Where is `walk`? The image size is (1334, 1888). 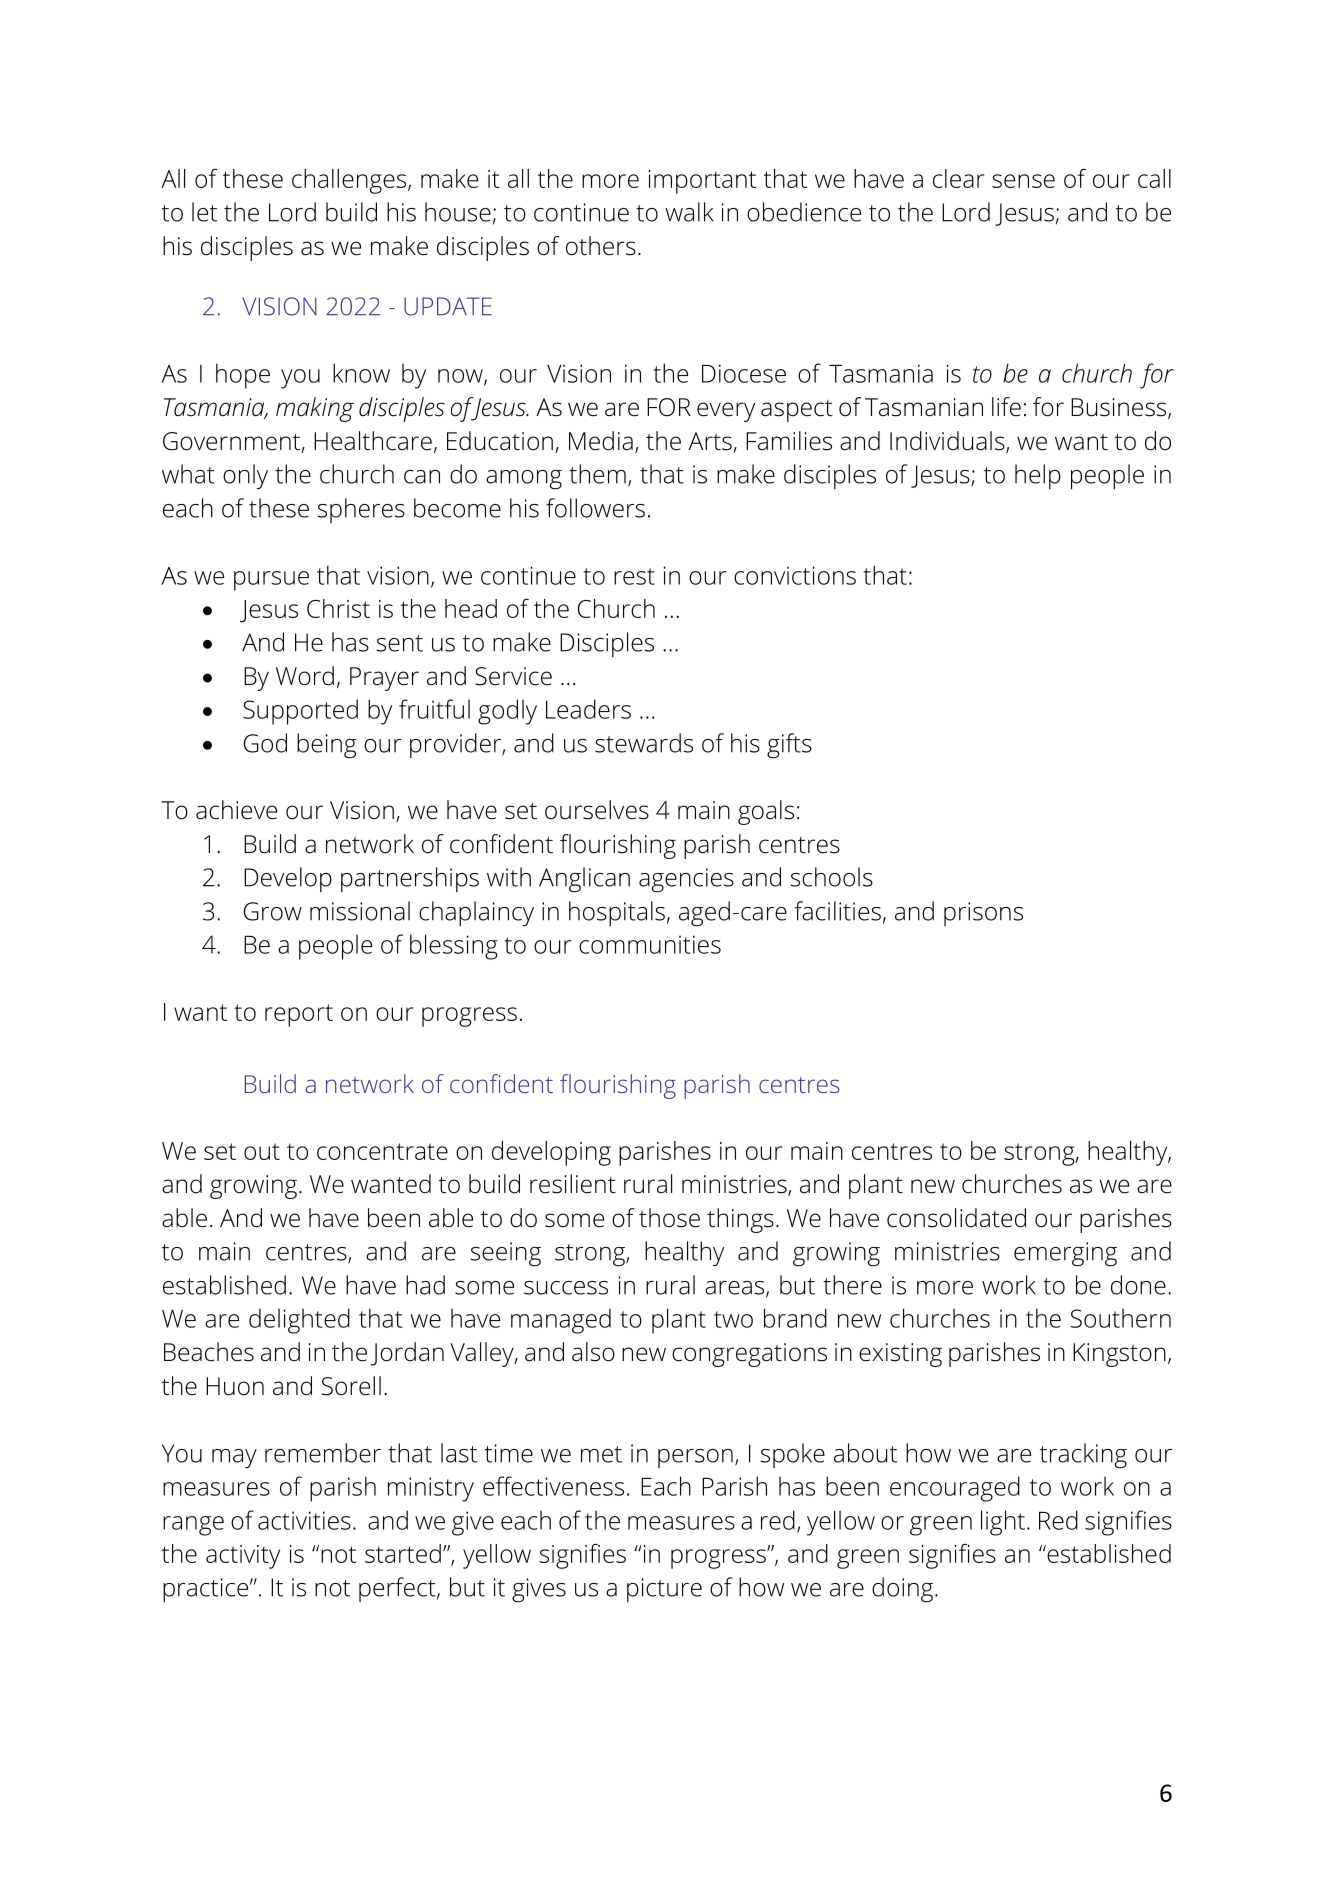 walk is located at coordinates (689, 212).
